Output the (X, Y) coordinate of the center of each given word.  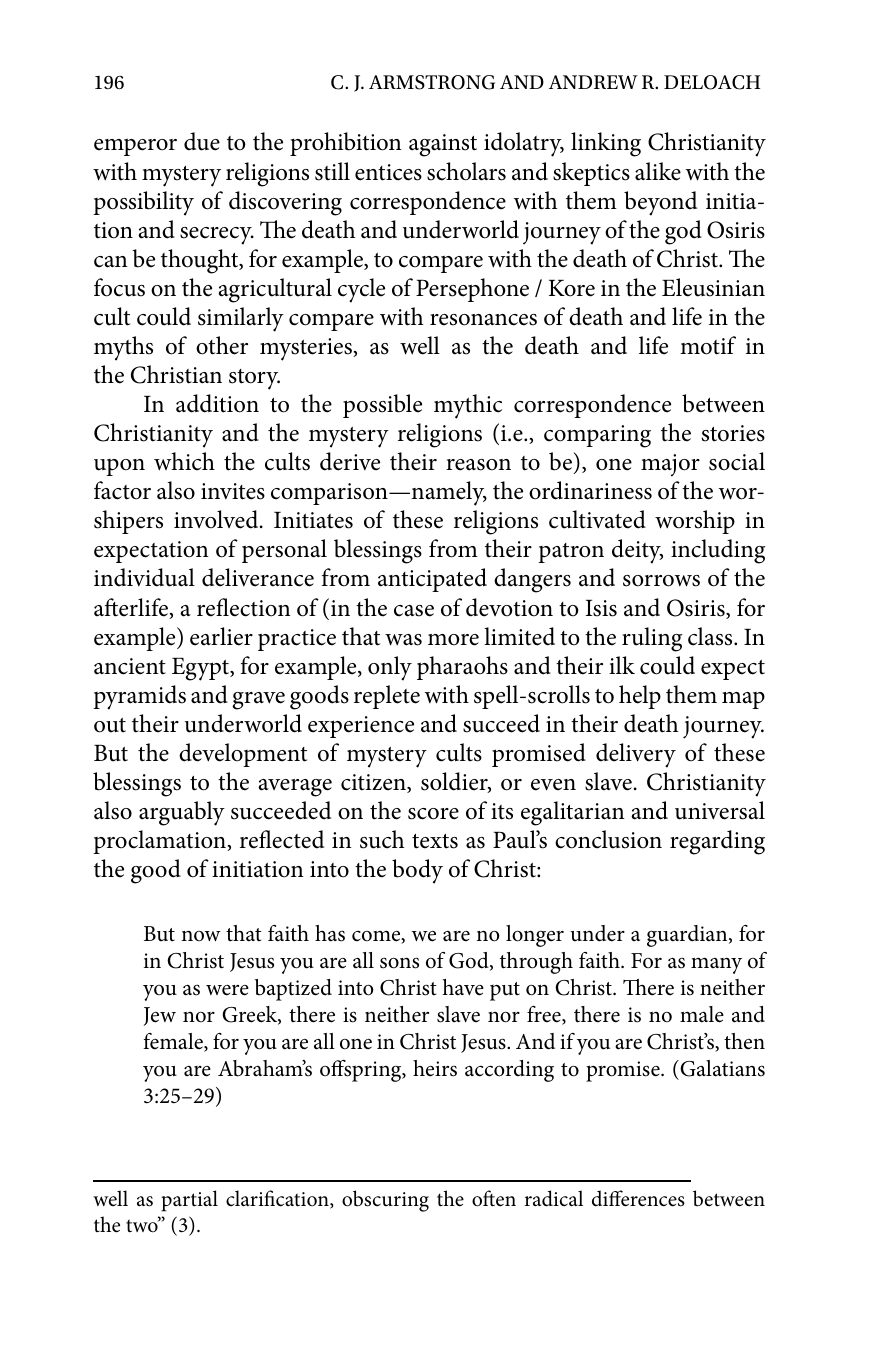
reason (478, 465)
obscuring (385, 1201)
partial (189, 1201)
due (202, 141)
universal (720, 810)
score (433, 814)
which (184, 461)
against (443, 145)
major (670, 465)
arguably (182, 813)
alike (658, 171)
